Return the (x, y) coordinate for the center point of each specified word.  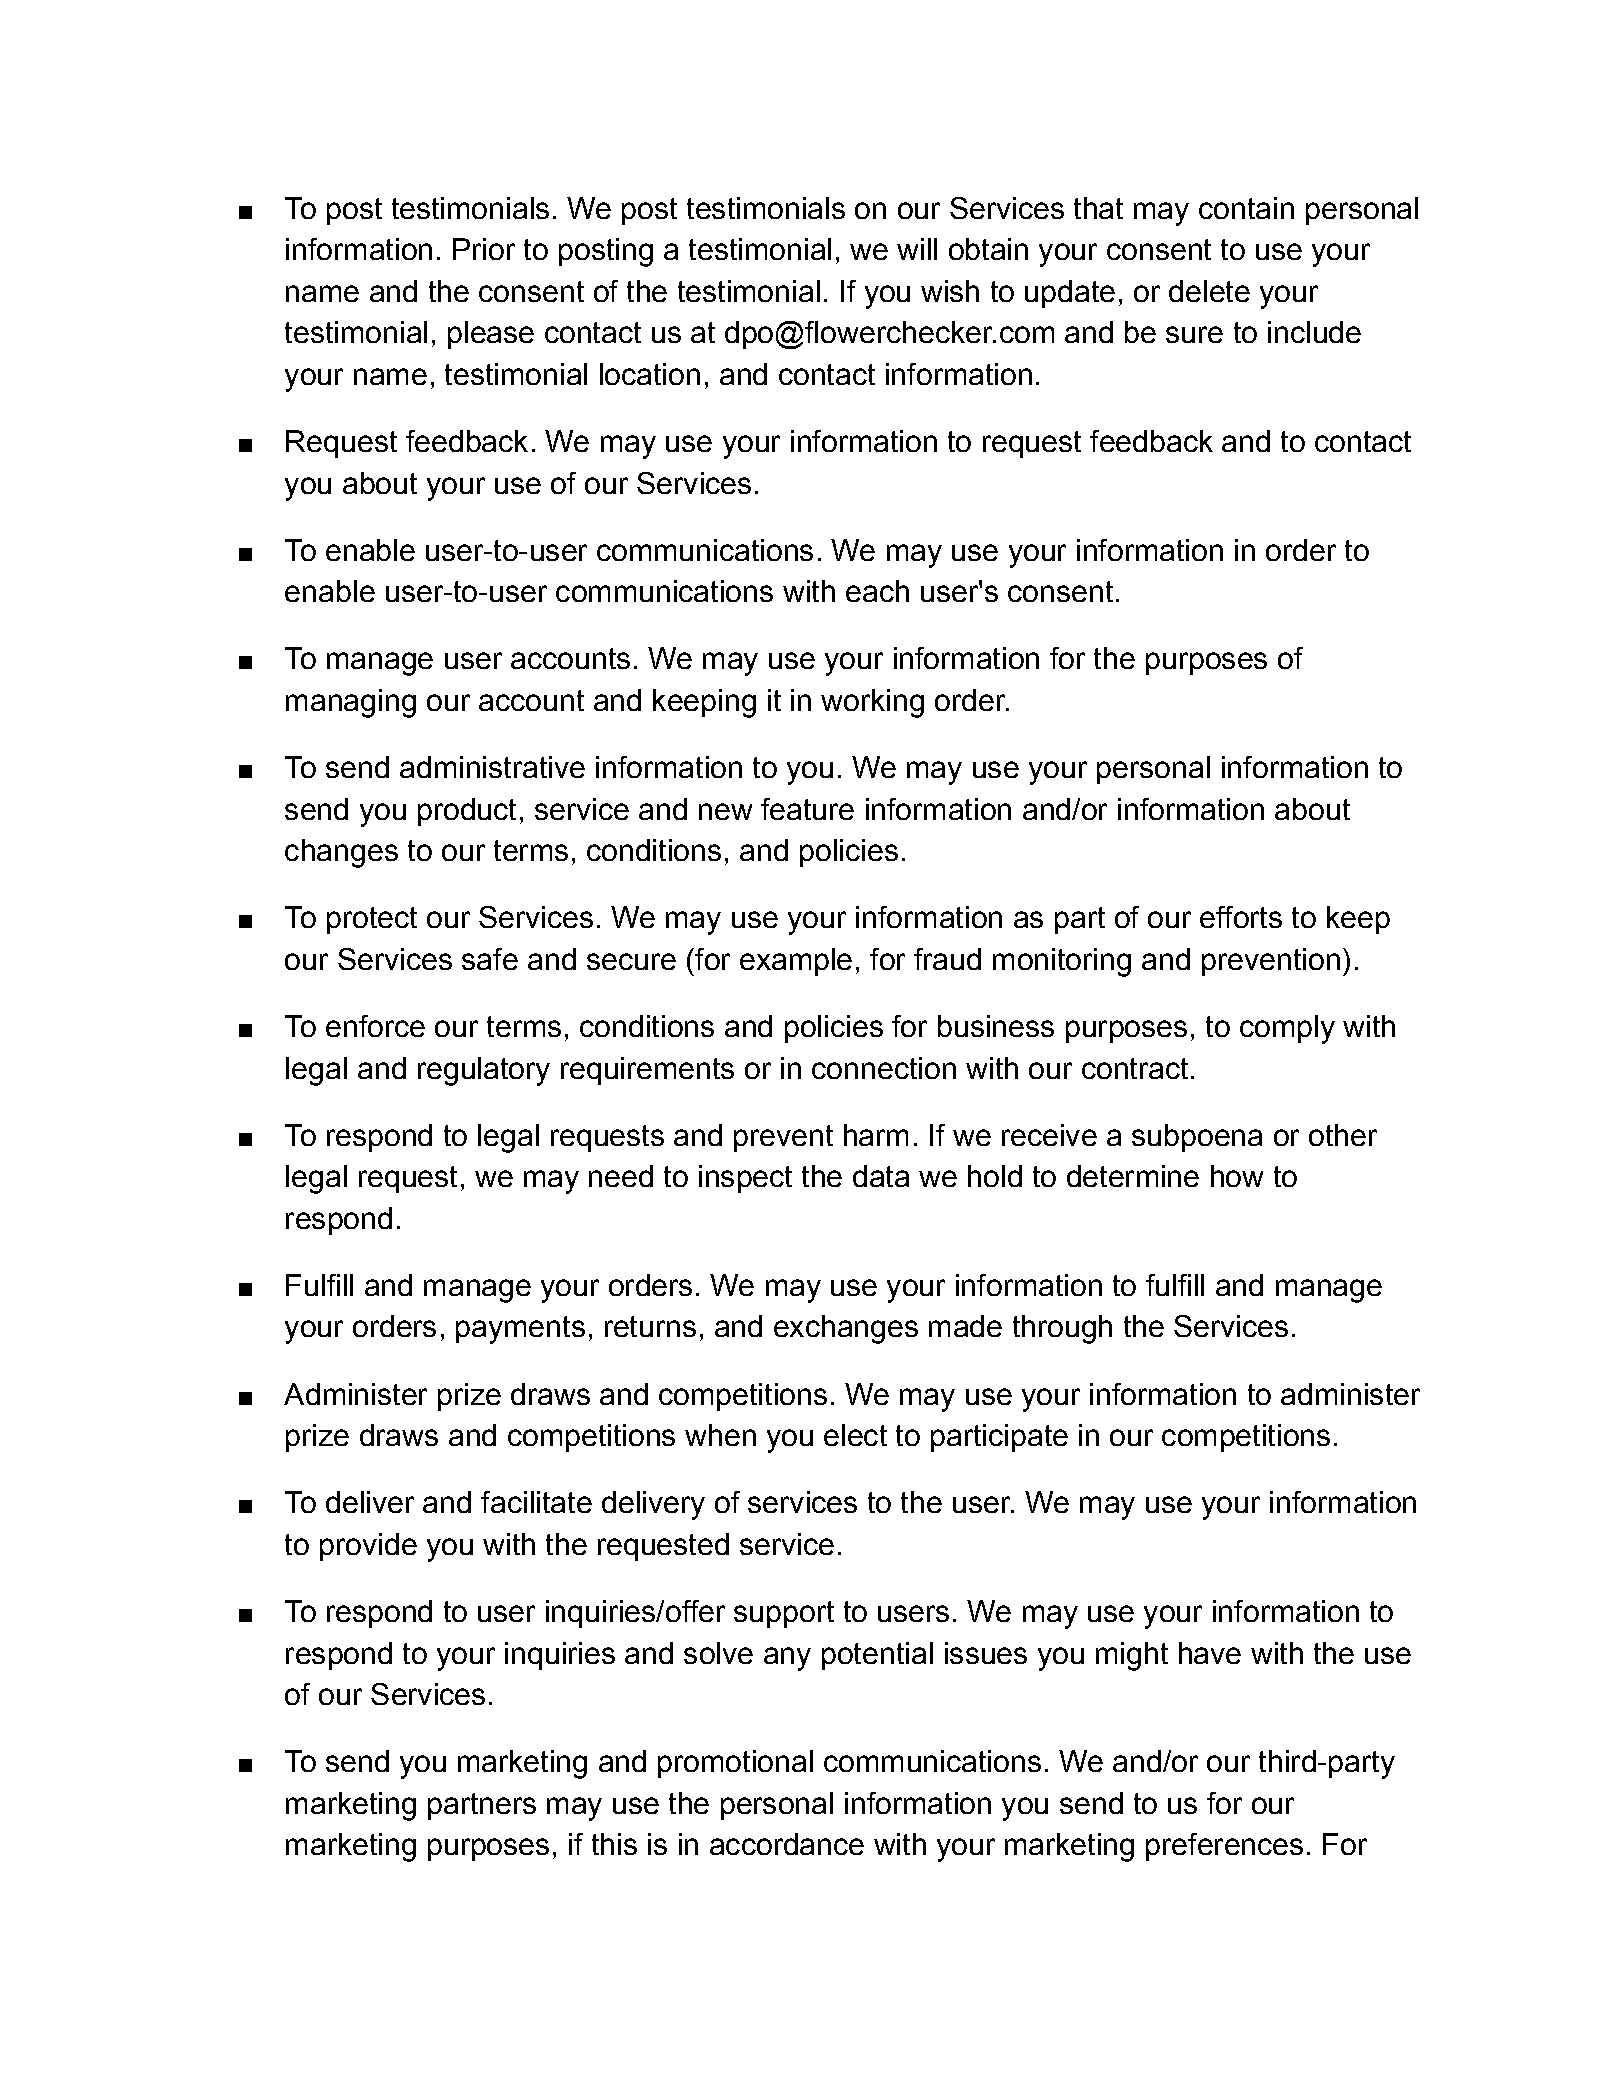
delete (1209, 291)
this (614, 1844)
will (917, 249)
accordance (787, 1844)
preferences (1224, 1847)
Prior (484, 249)
